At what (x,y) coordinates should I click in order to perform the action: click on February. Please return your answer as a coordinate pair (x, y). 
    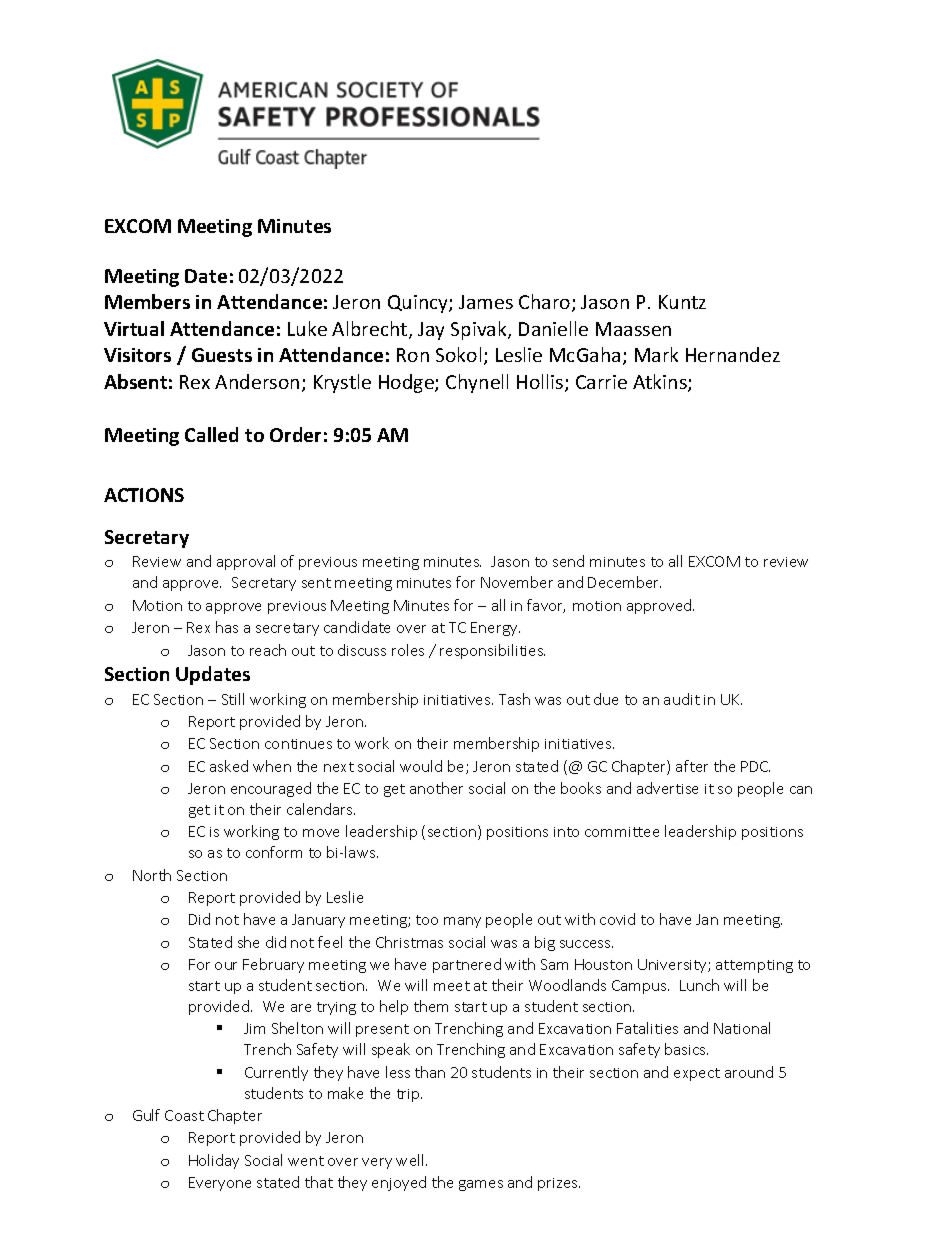
    Looking at the image, I should click on (273, 965).
